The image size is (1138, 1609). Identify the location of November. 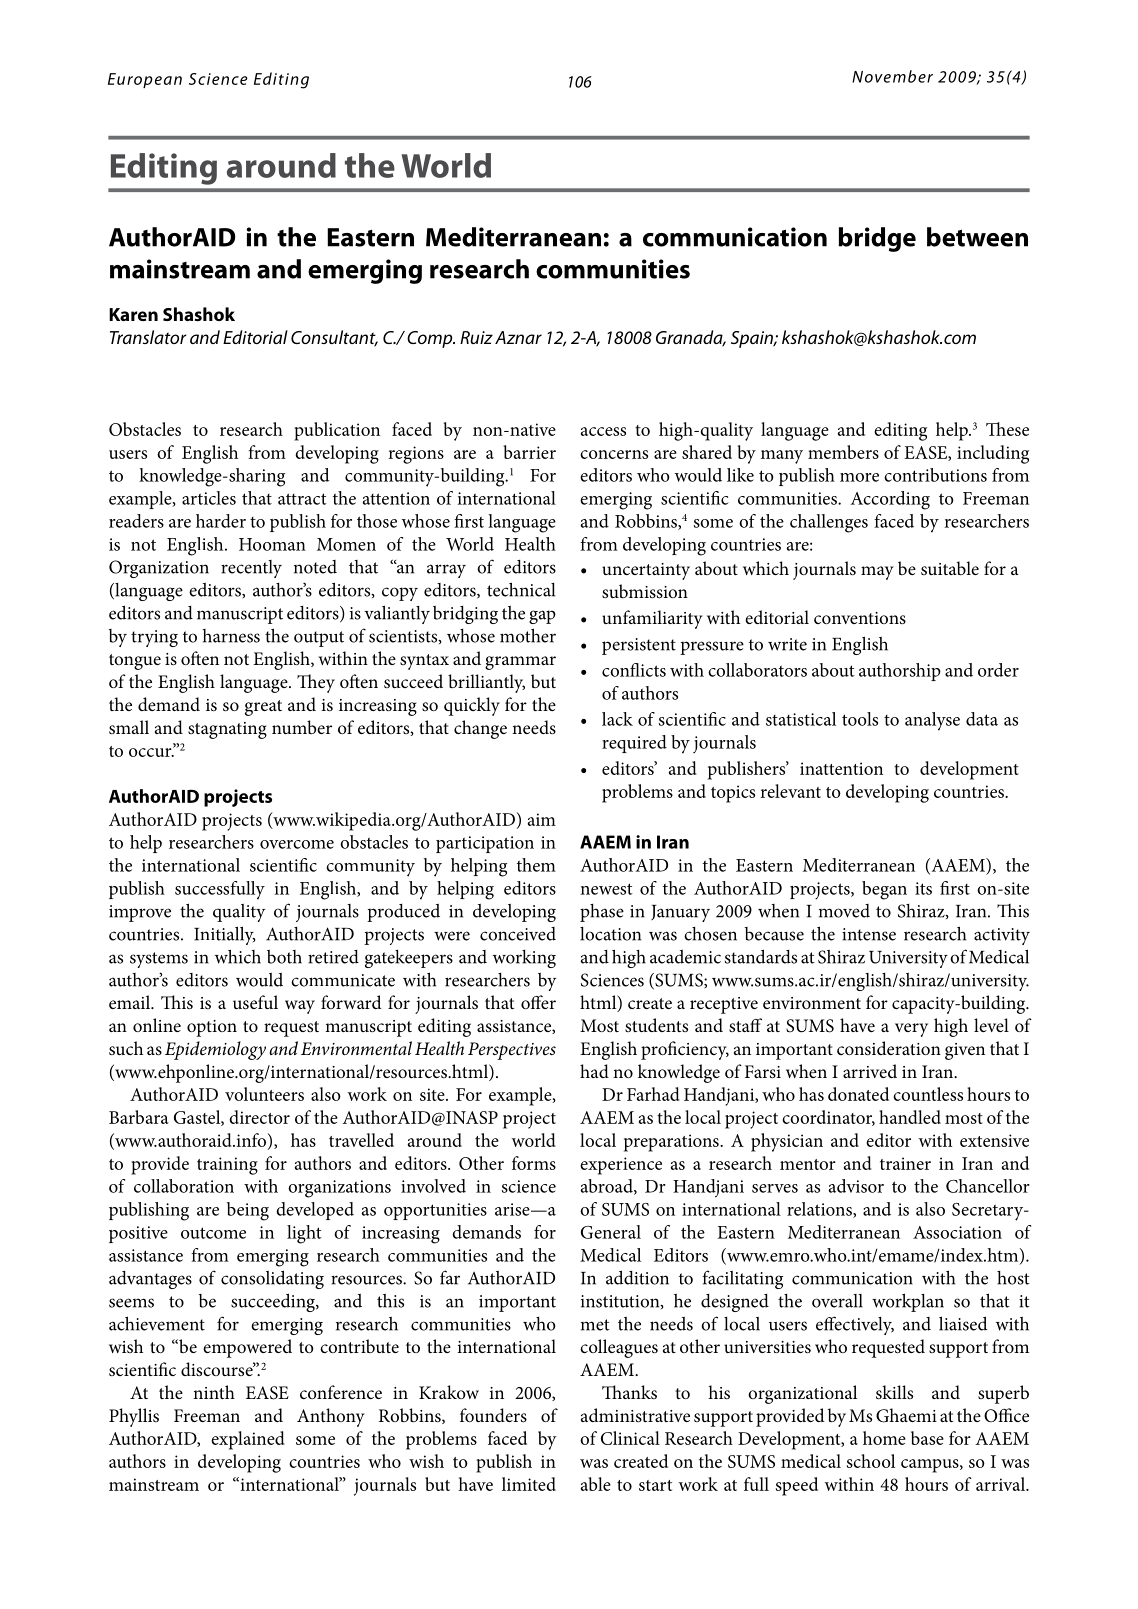
(892, 76).
